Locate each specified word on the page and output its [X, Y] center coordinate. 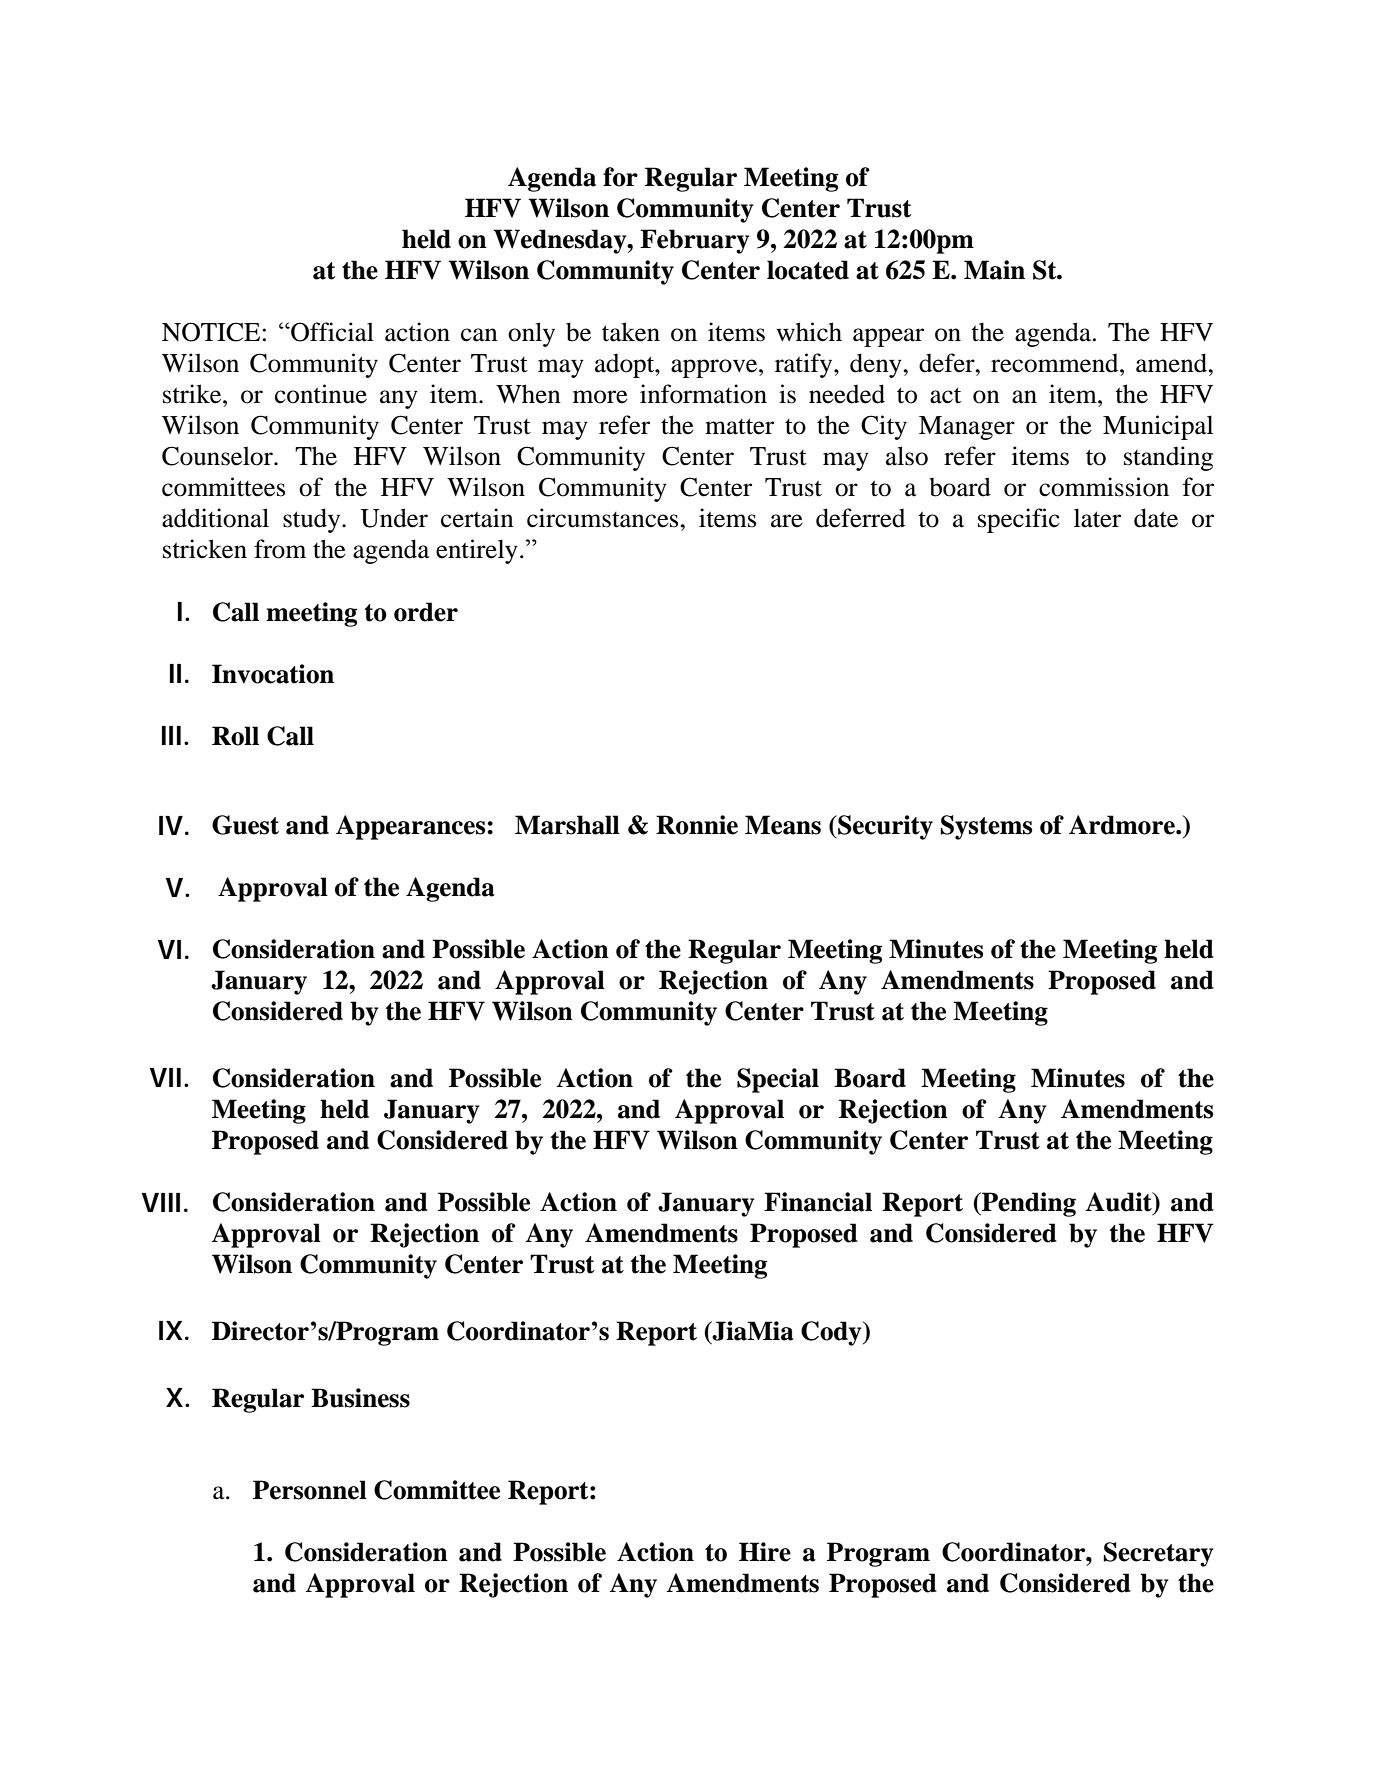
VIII [161, 1202]
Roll [235, 736]
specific [1019, 520]
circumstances [604, 518]
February [695, 241]
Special [778, 1080]
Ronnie [697, 825]
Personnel [310, 1490]
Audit [1119, 1203]
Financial [818, 1202]
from [280, 549]
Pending [1028, 1204]
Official [331, 332]
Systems [986, 827]
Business [360, 1398]
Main [994, 270]
